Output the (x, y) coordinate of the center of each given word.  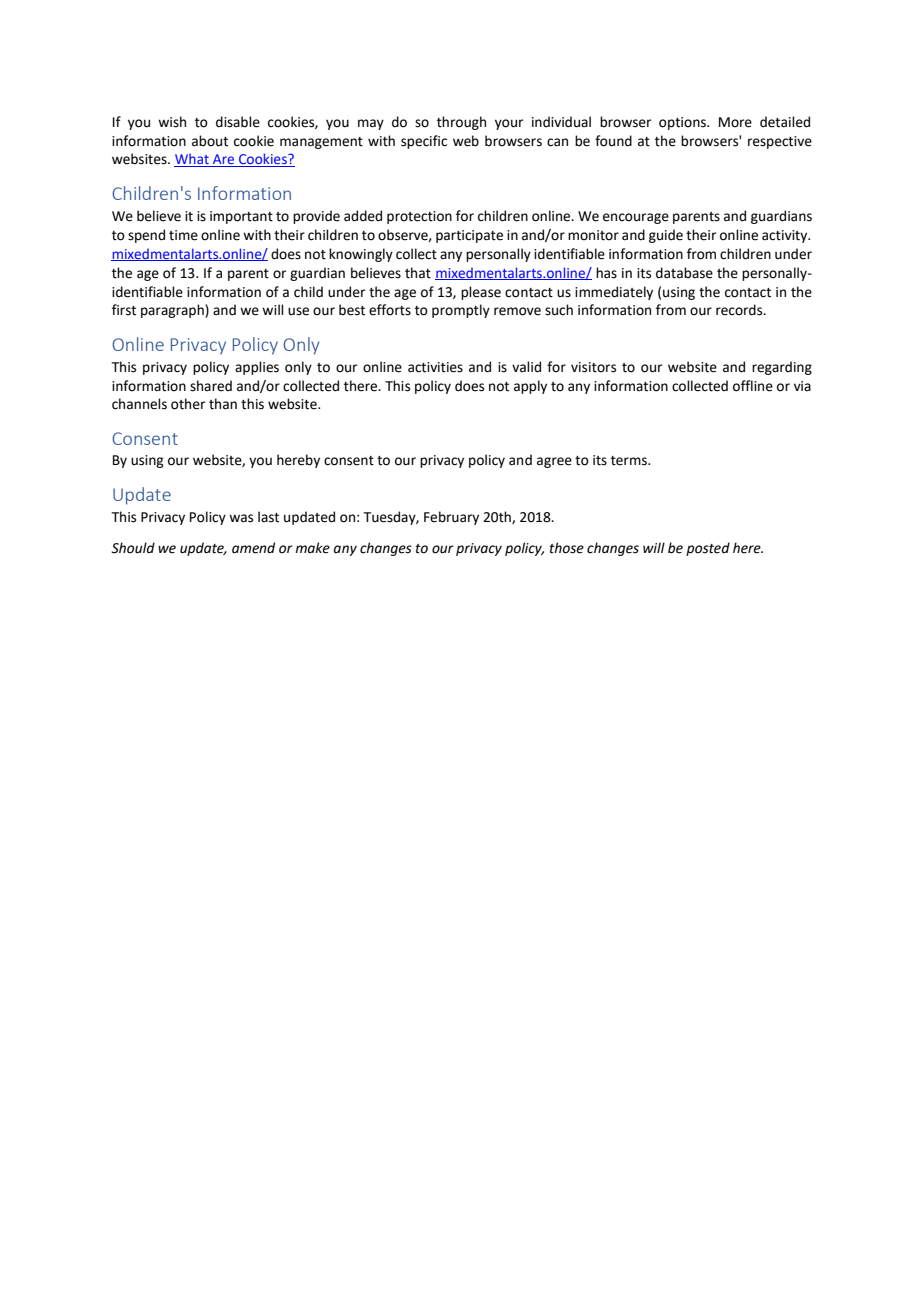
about (210, 141)
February (451, 518)
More (735, 122)
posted (708, 549)
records (740, 310)
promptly (461, 311)
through (461, 123)
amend (253, 548)
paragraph (173, 311)
